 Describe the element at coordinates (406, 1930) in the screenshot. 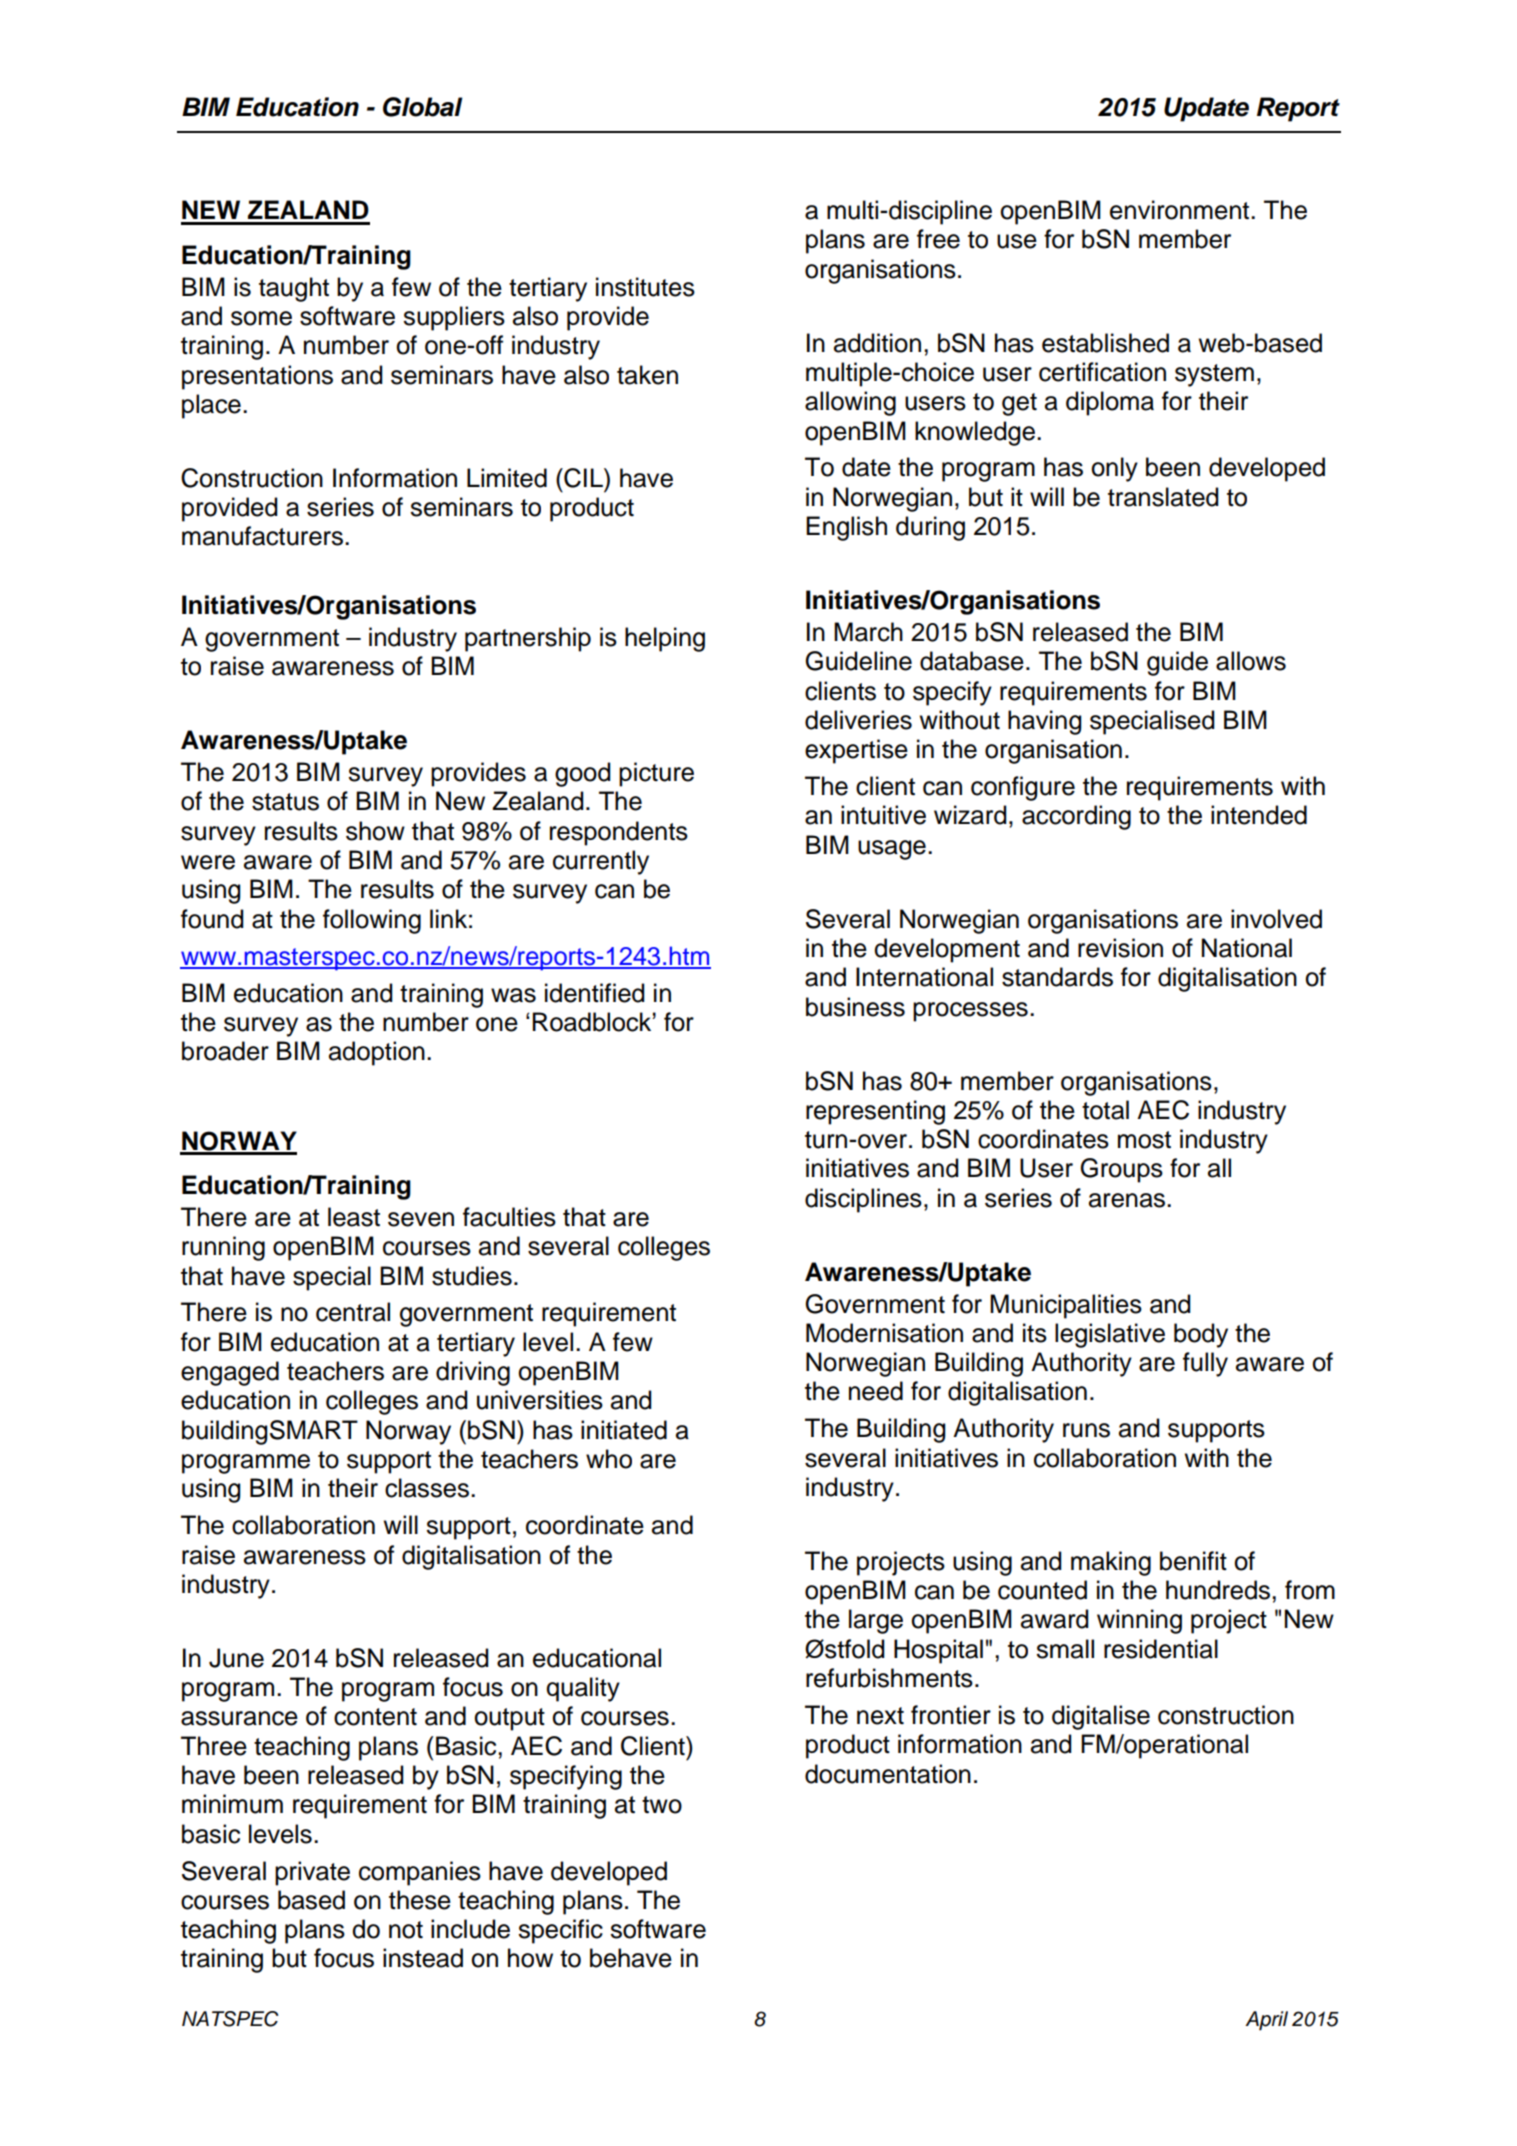

I see `not` at that location.
